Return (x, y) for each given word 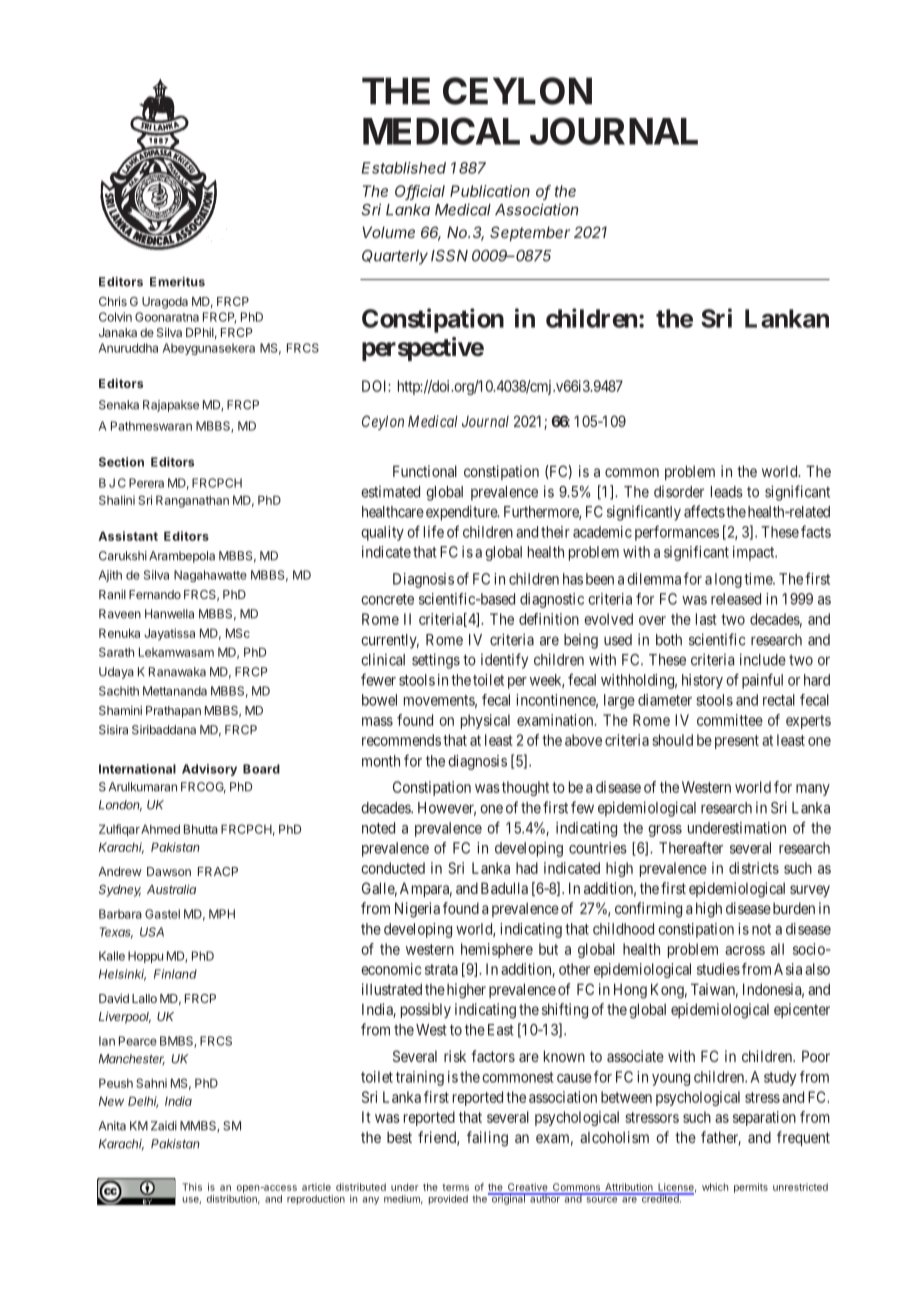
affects (704, 511)
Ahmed (160, 829)
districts (754, 868)
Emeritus (177, 282)
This (192, 1187)
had (527, 868)
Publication (490, 191)
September (530, 233)
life (434, 531)
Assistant (128, 536)
